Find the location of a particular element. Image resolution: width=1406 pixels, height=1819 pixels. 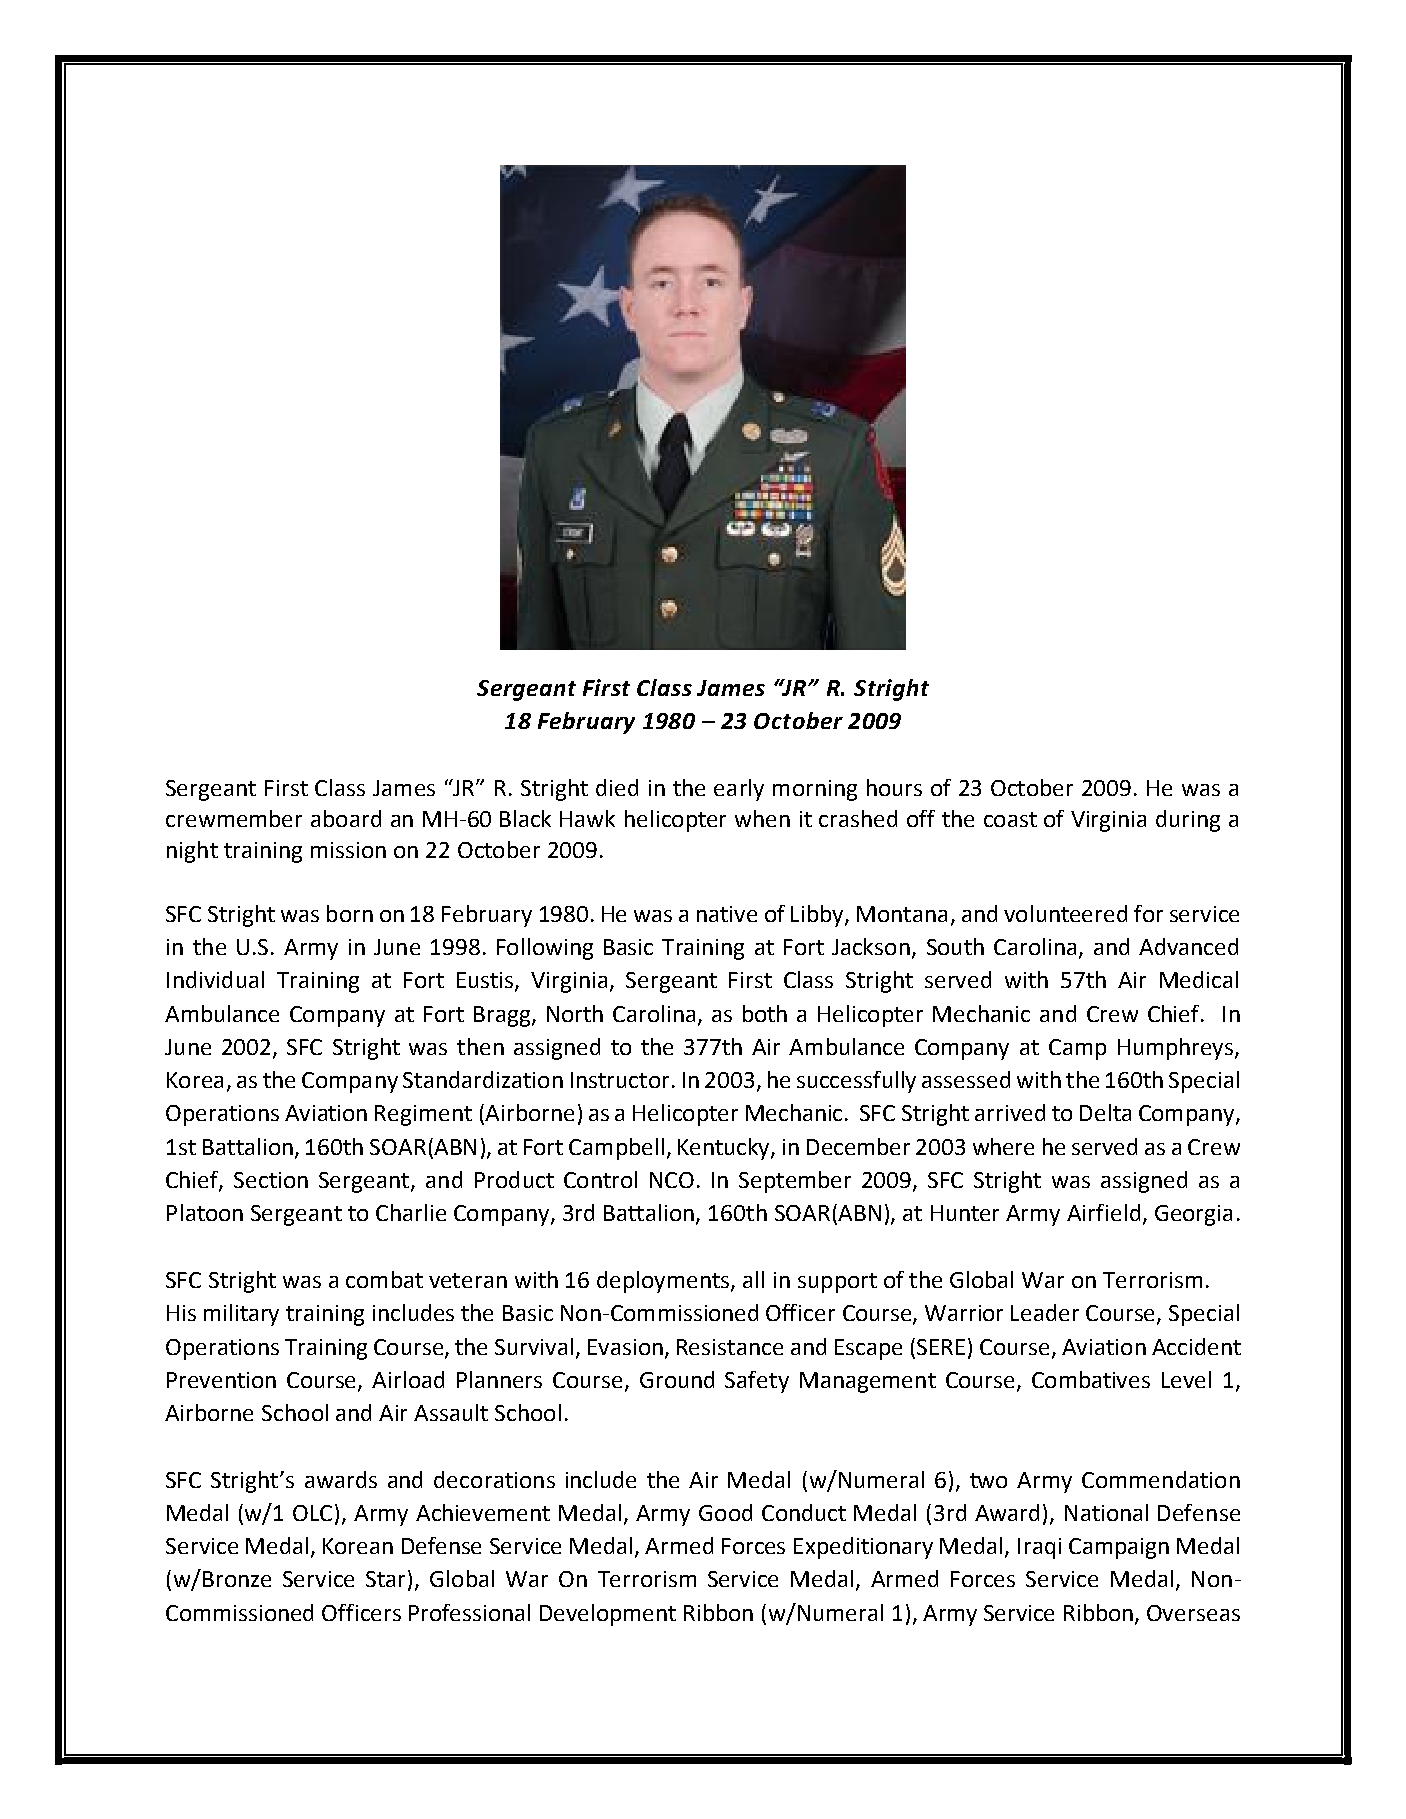

Resistance is located at coordinates (730, 1347).
